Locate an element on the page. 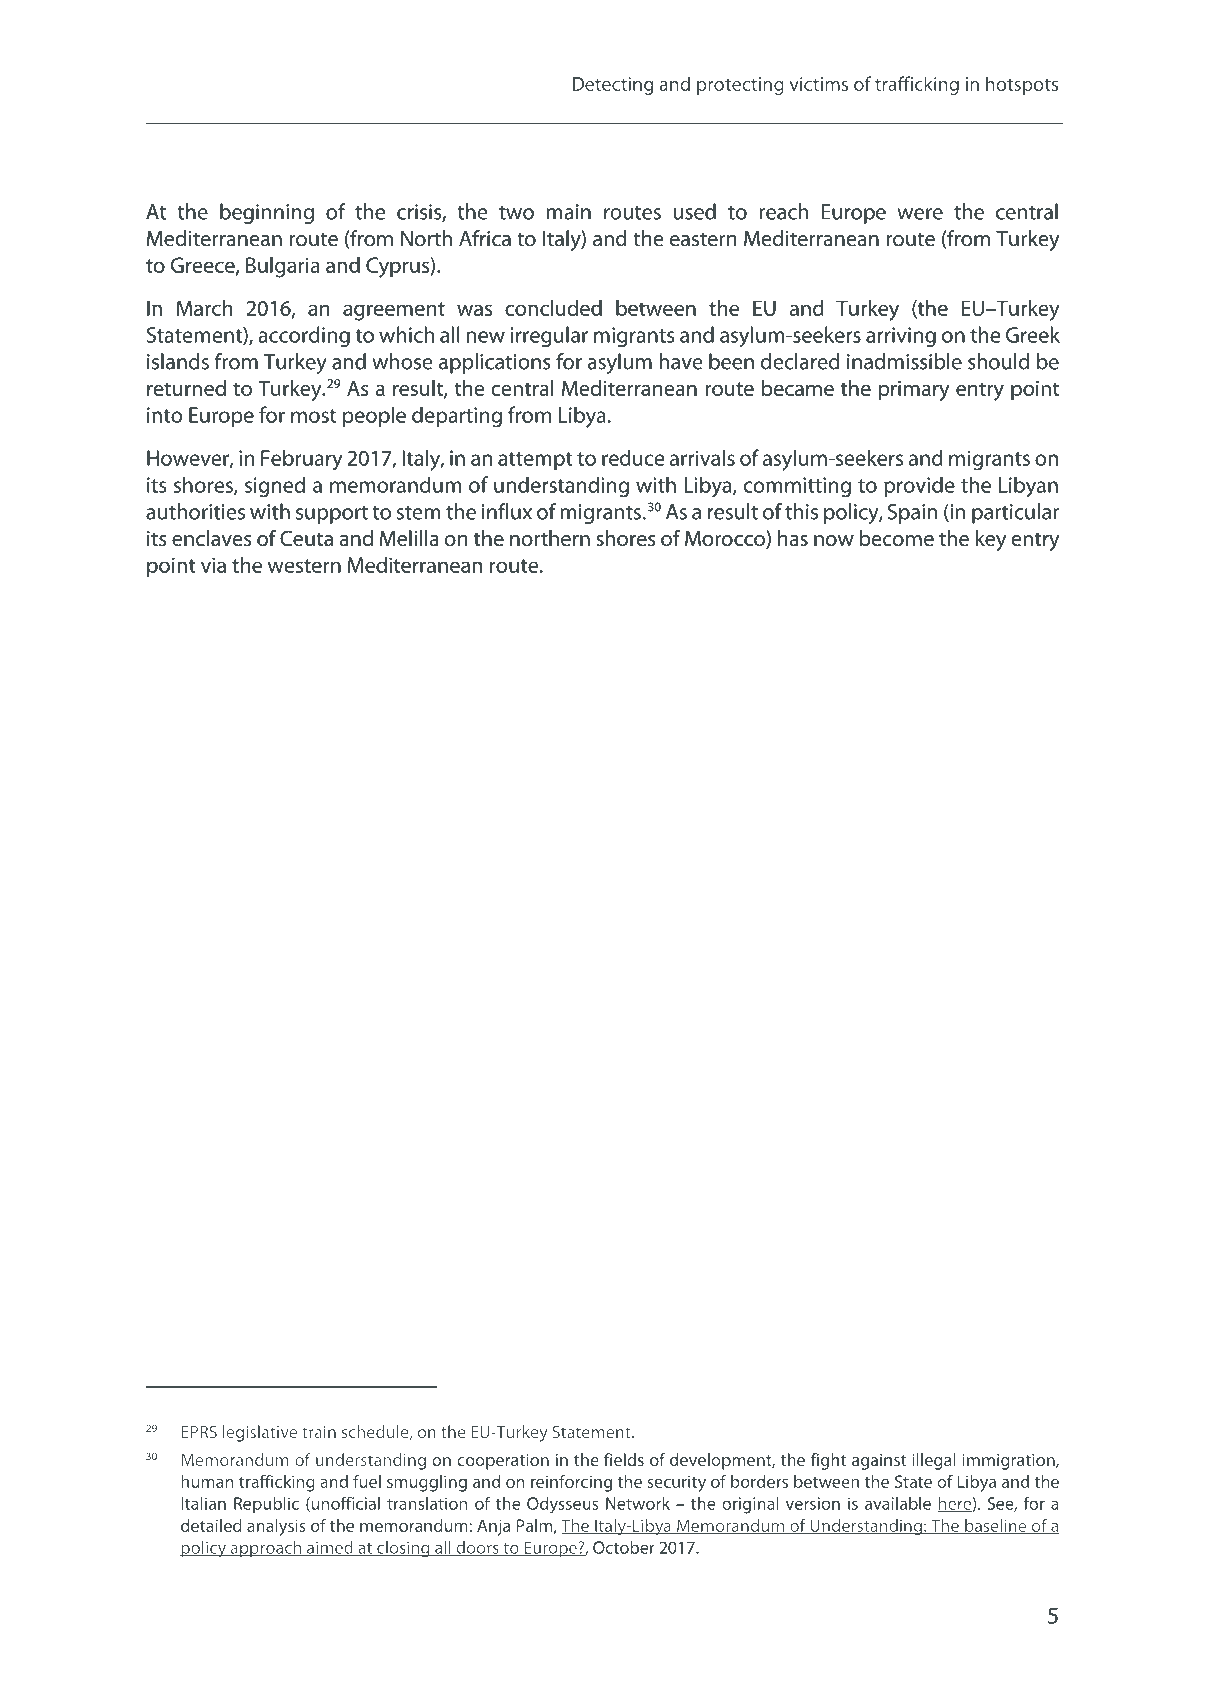  beginning is located at coordinates (267, 213).
